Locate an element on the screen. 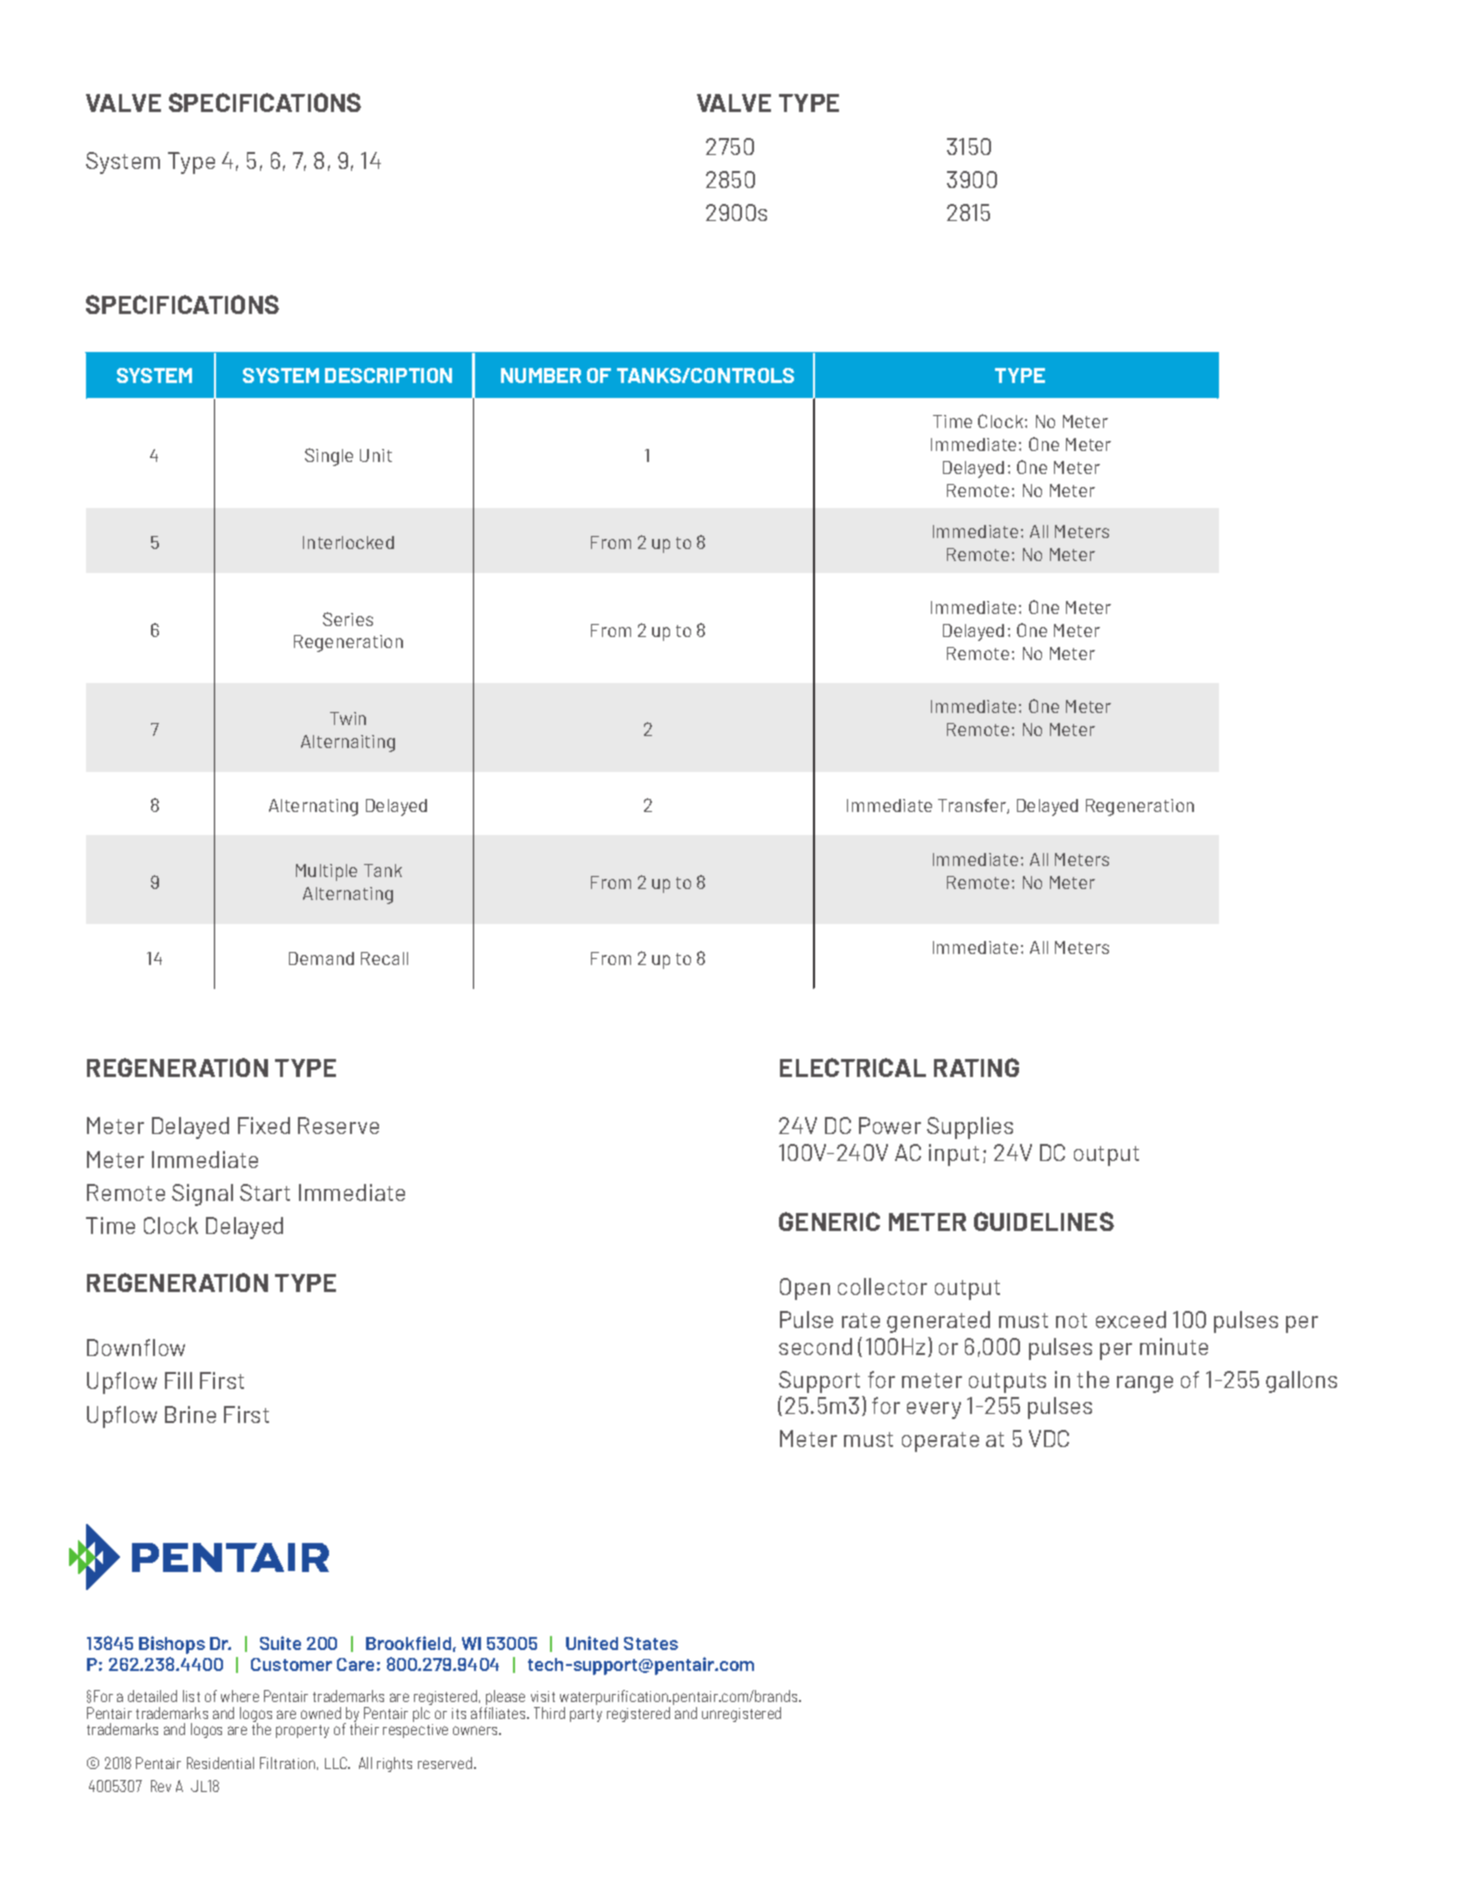 The width and height of the screenshot is (1461, 1891). Single is located at coordinates (329, 457).
